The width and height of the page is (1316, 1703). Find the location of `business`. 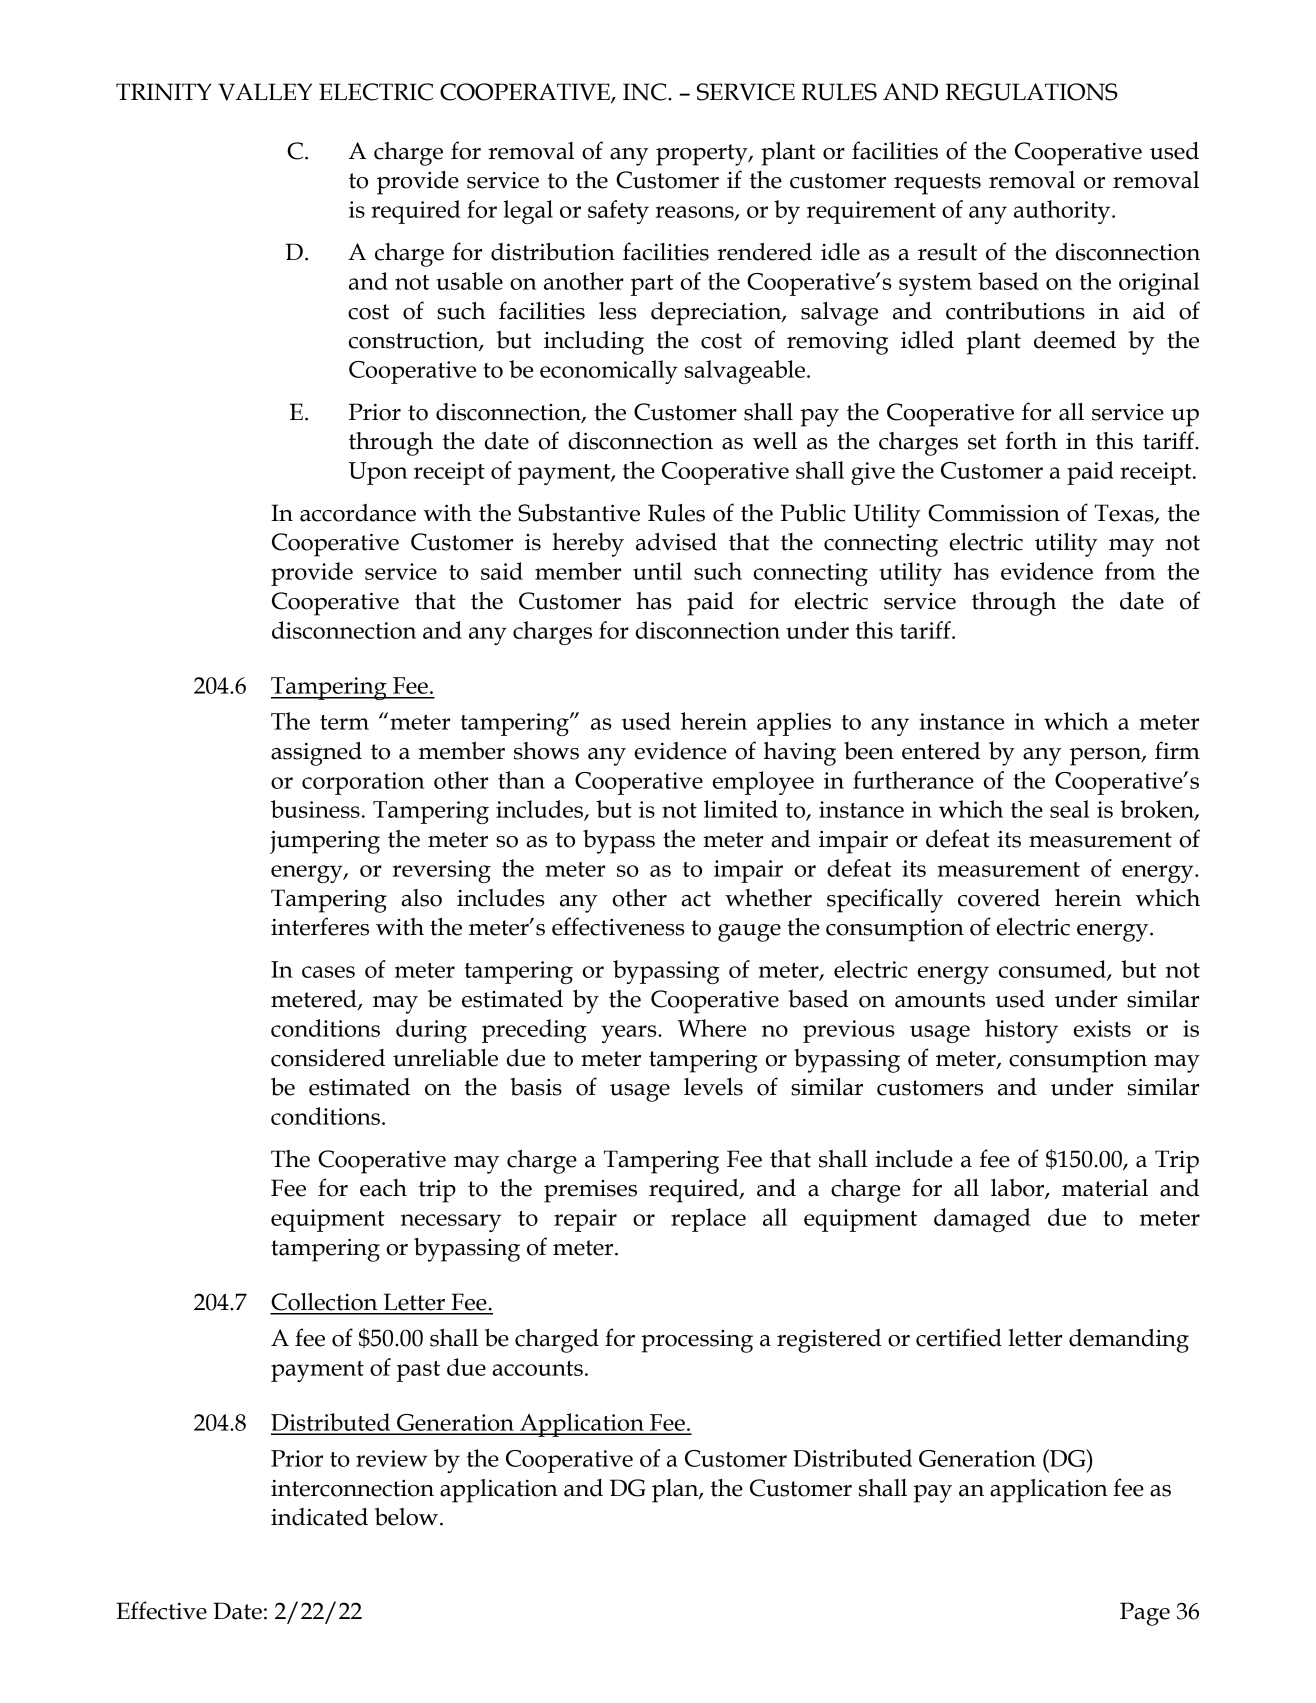

business is located at coordinates (315, 809).
